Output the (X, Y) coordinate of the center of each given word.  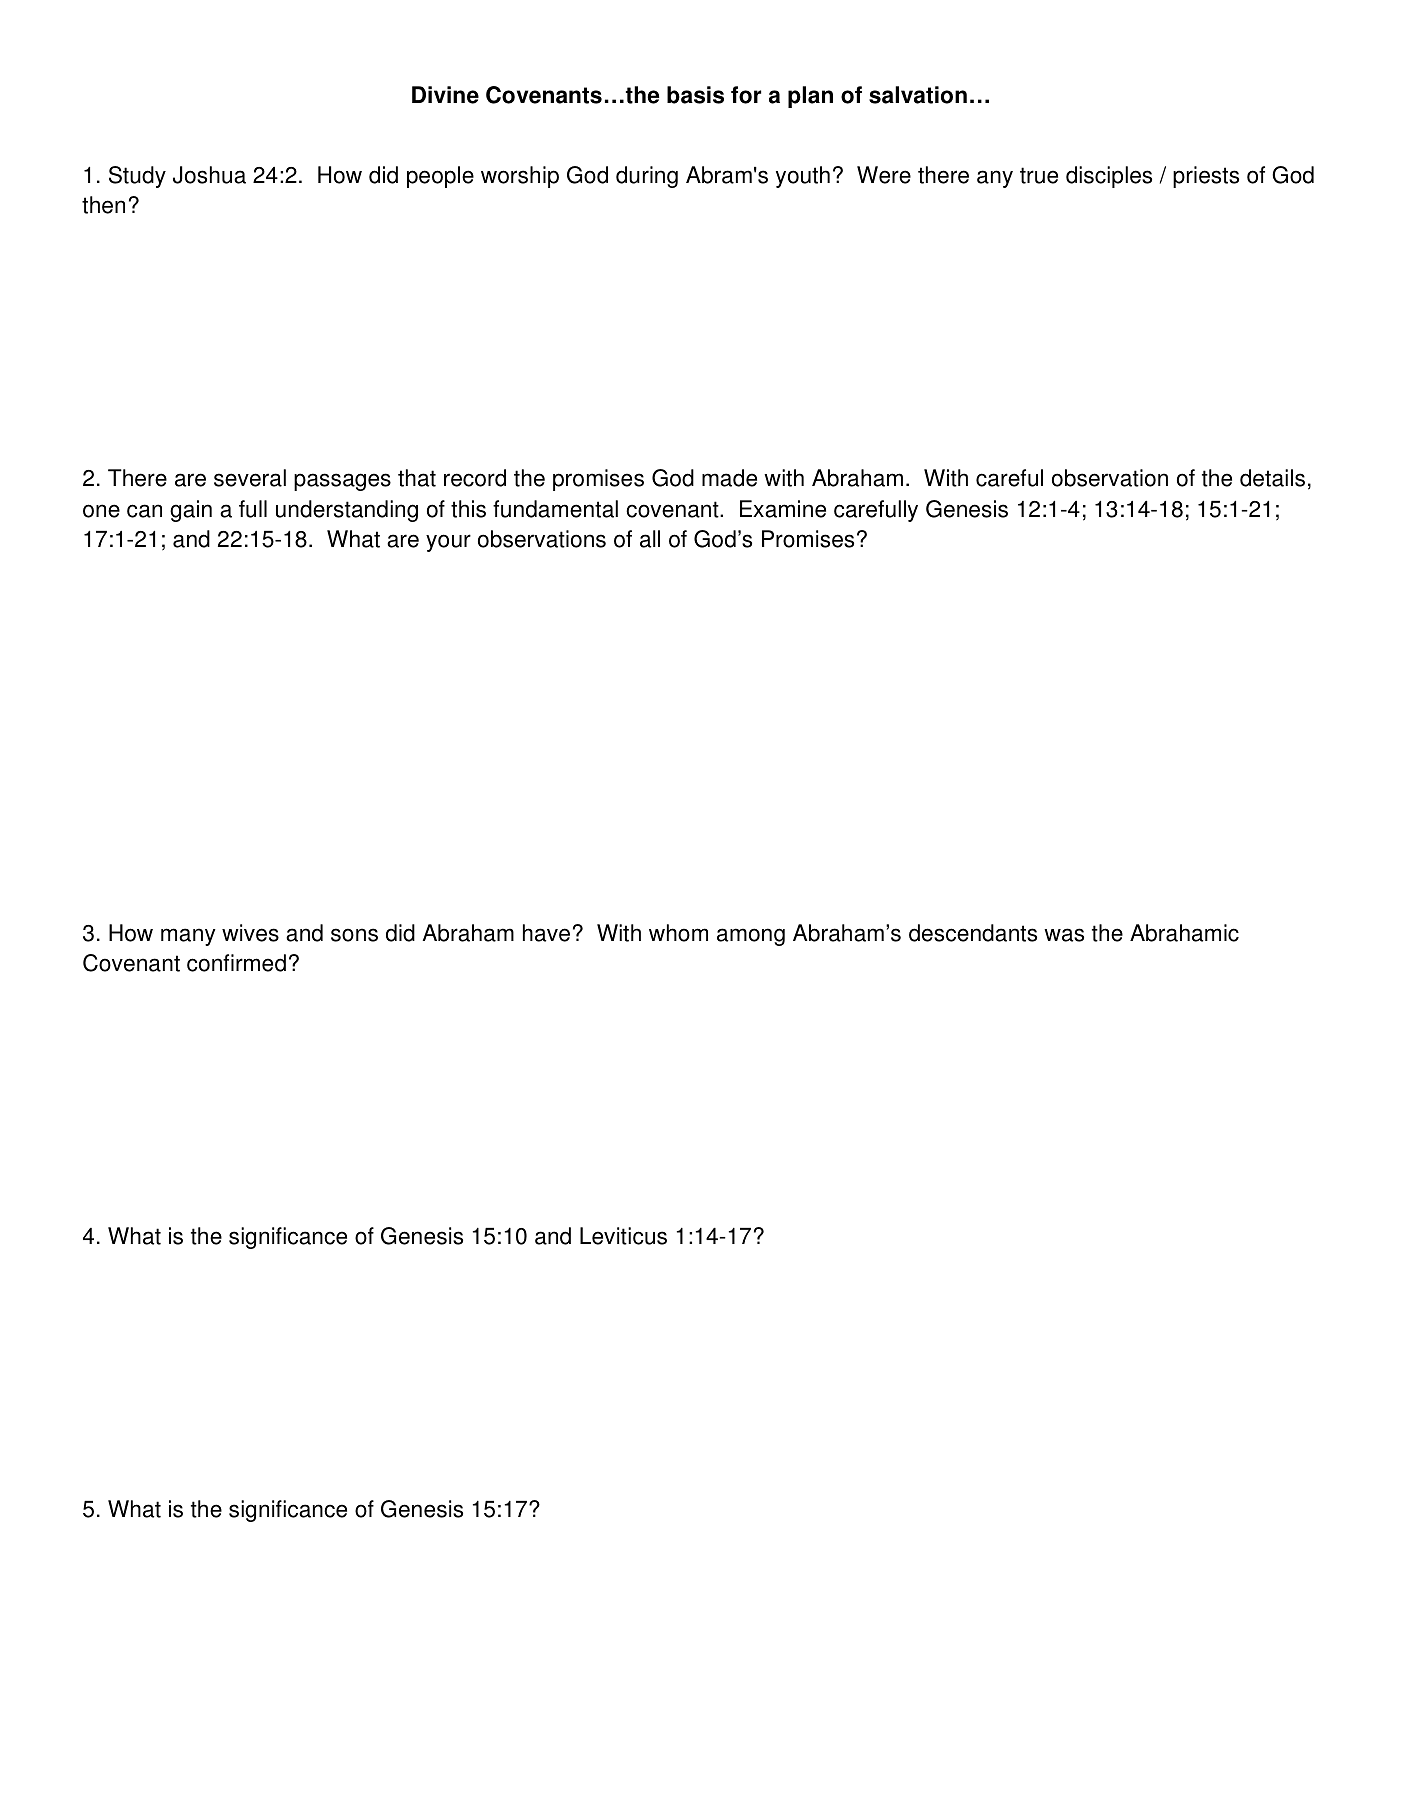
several (250, 478)
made (729, 478)
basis (695, 95)
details (1272, 478)
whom (678, 933)
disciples (1109, 177)
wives (250, 933)
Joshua (209, 175)
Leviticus (623, 1236)
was (1064, 935)
